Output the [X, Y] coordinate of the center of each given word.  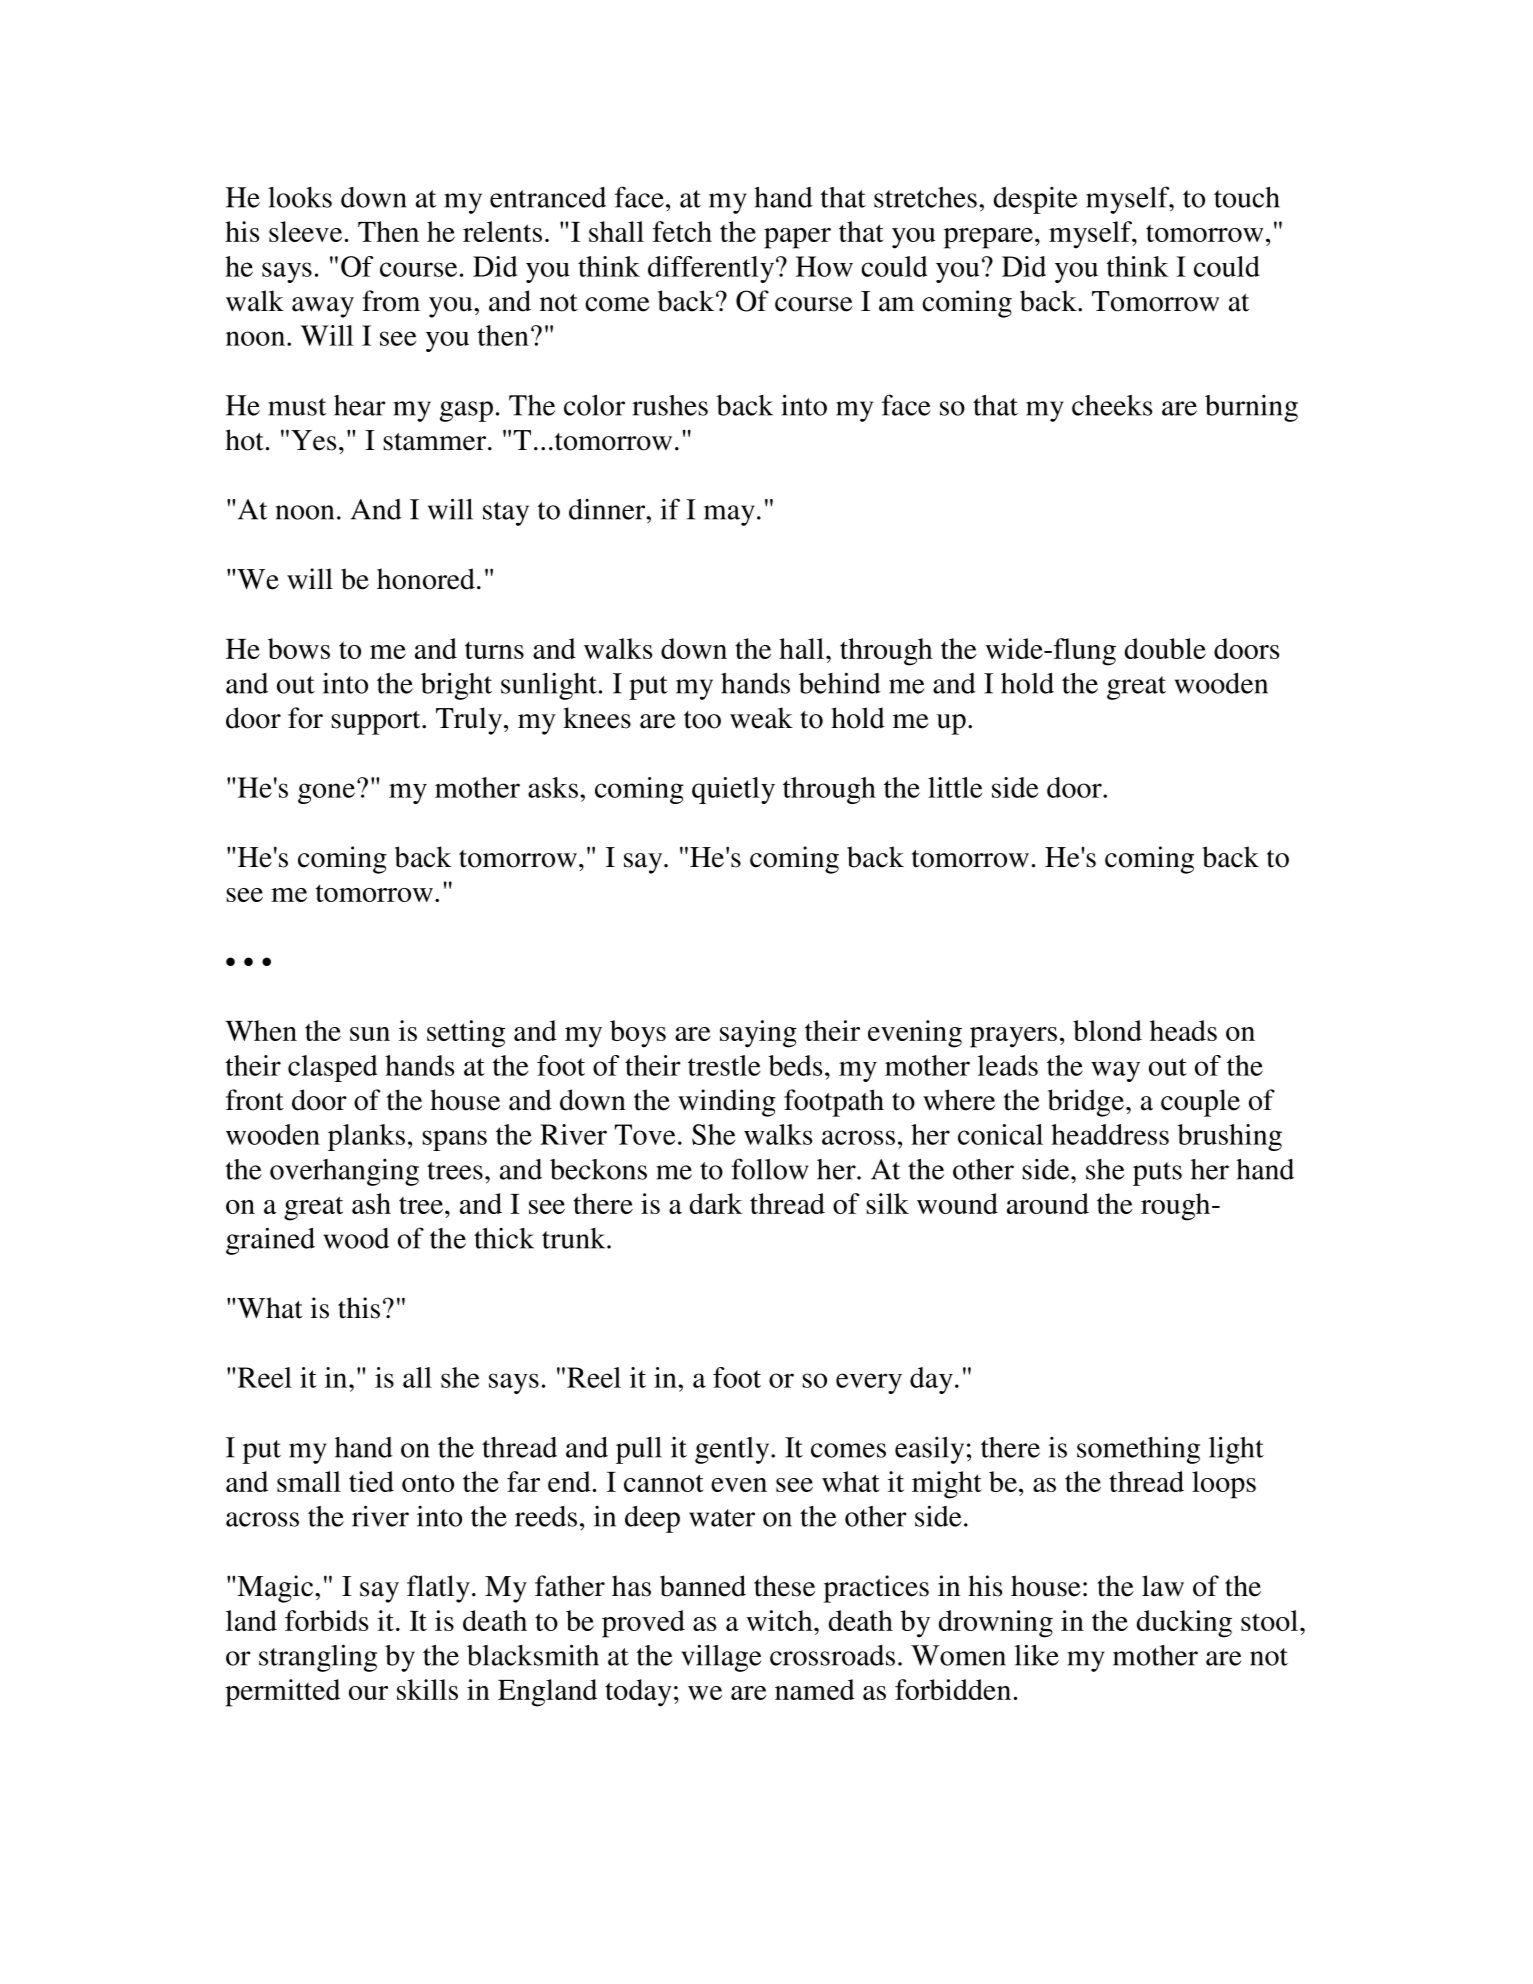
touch [1247, 197]
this [359, 1308]
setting [466, 1034]
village [721, 1658]
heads [1183, 1030]
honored [426, 579]
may [729, 515]
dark [716, 1203]
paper [797, 238]
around [1048, 1203]
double [1165, 648]
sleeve [305, 231]
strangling [318, 1658]
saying [758, 1034]
